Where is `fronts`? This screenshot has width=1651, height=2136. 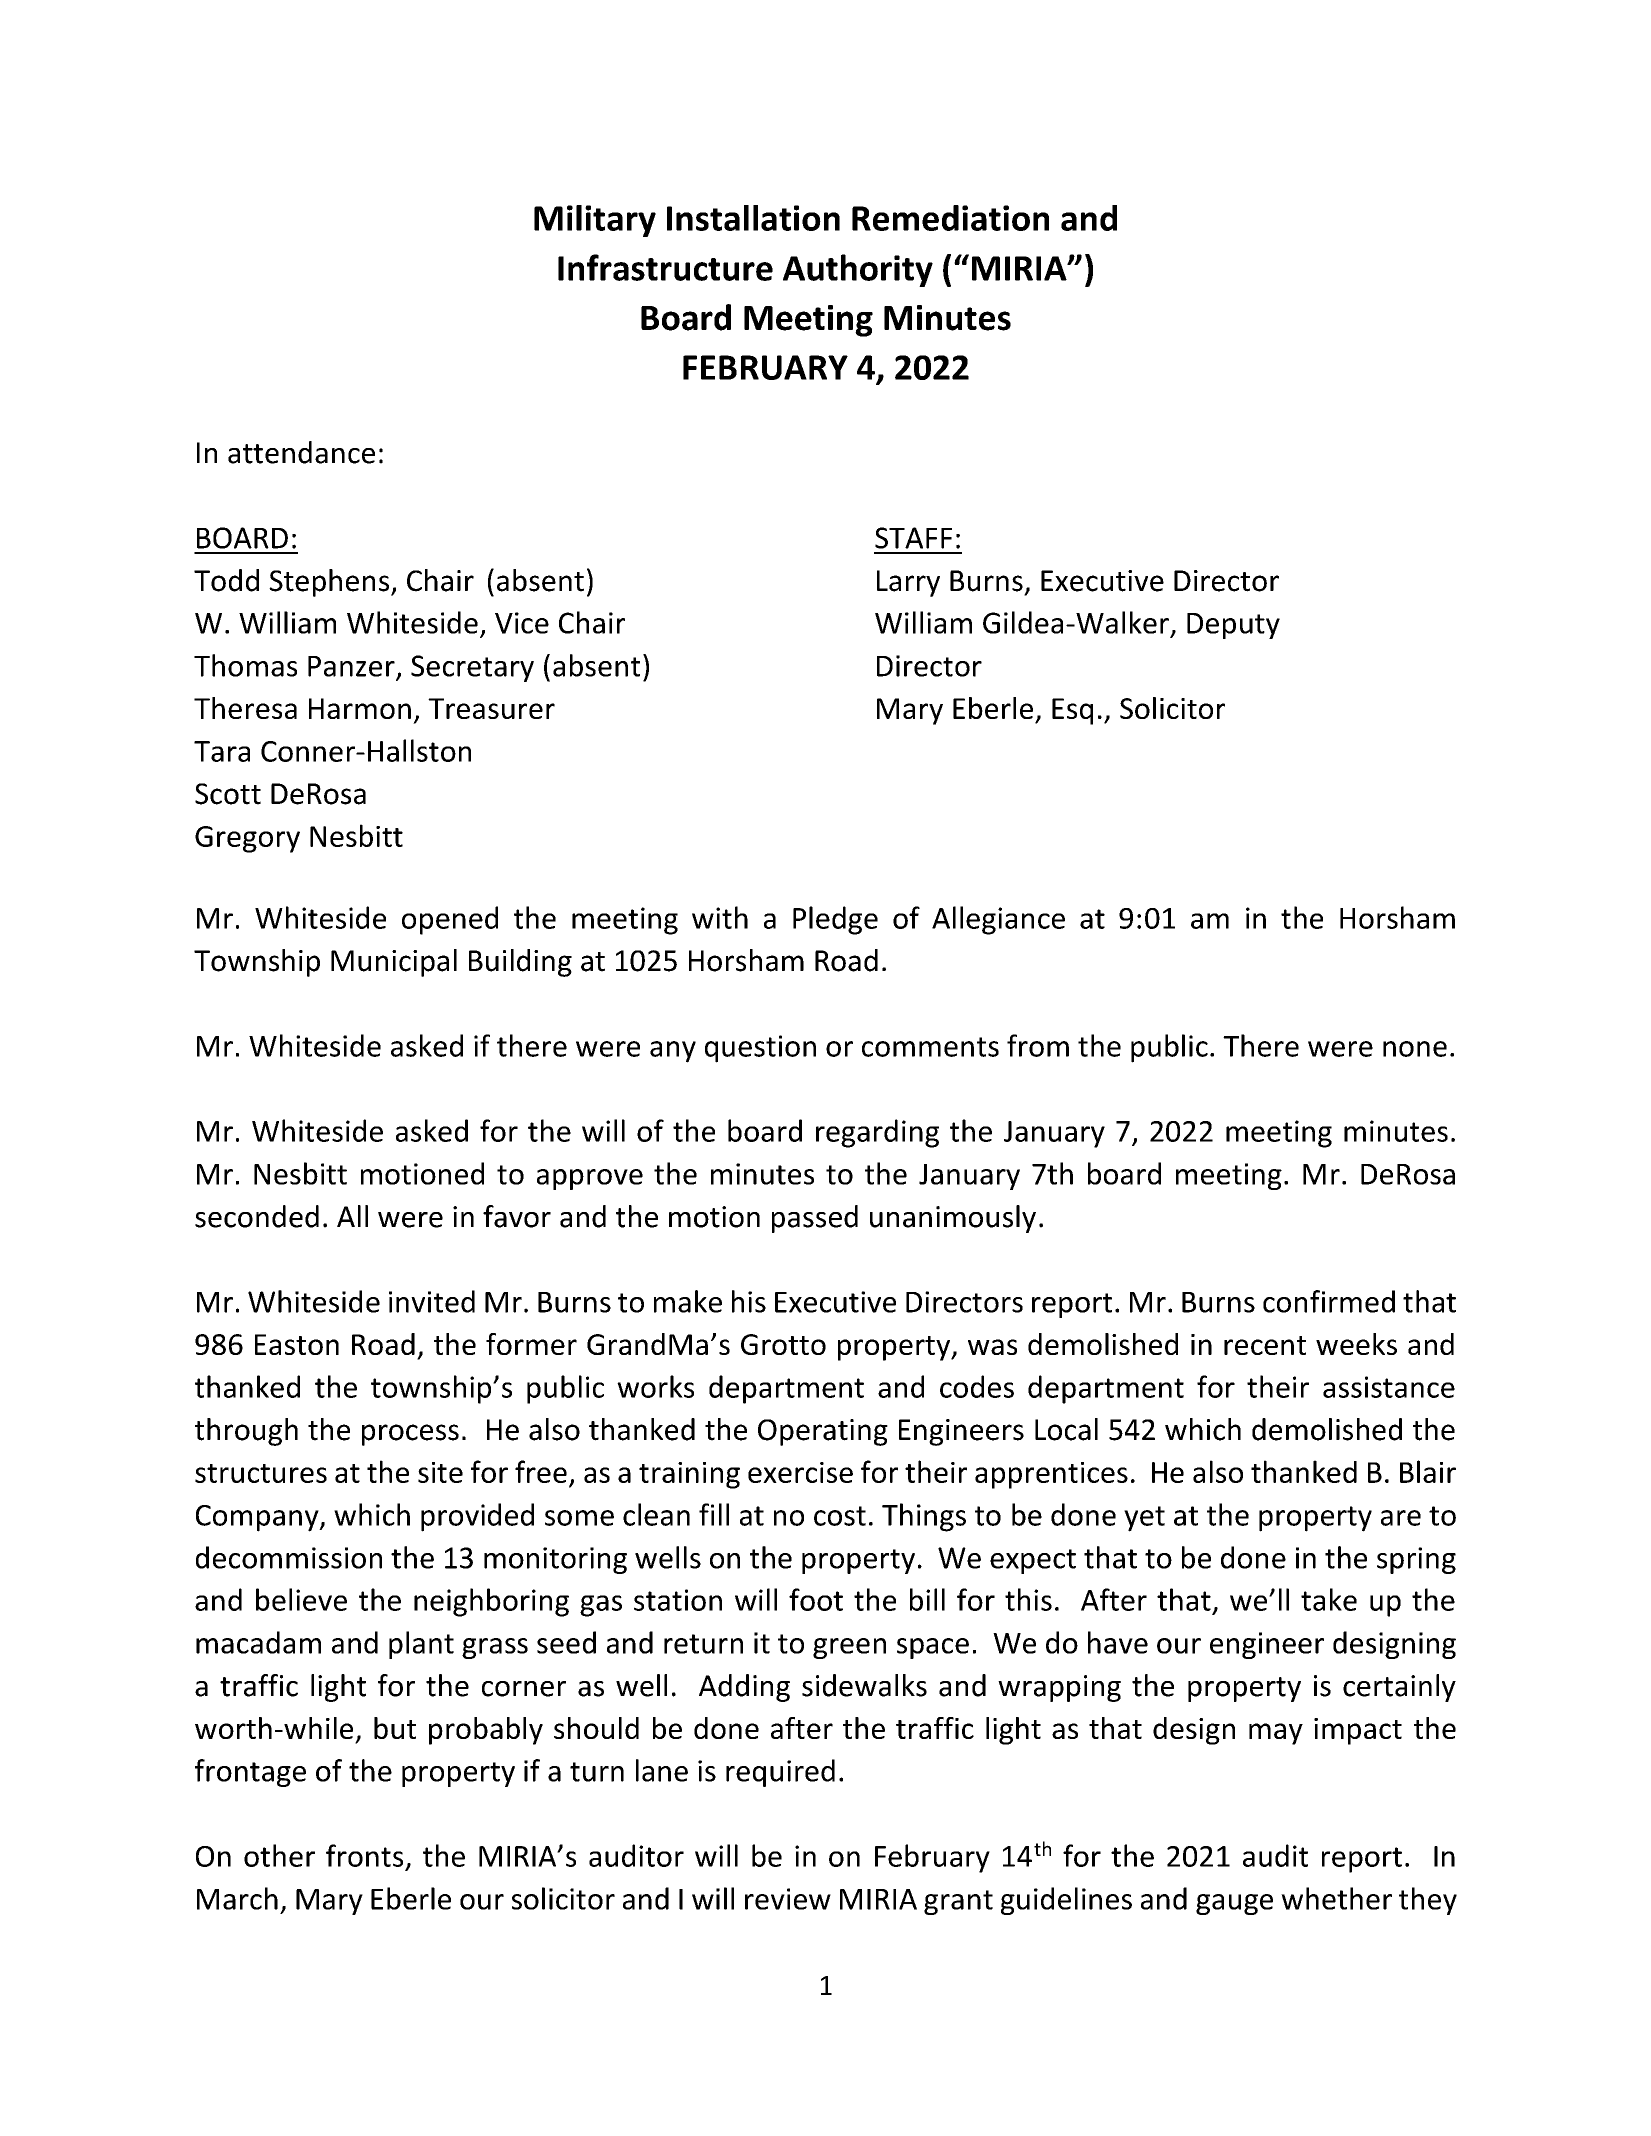 fronts is located at coordinates (364, 1855).
